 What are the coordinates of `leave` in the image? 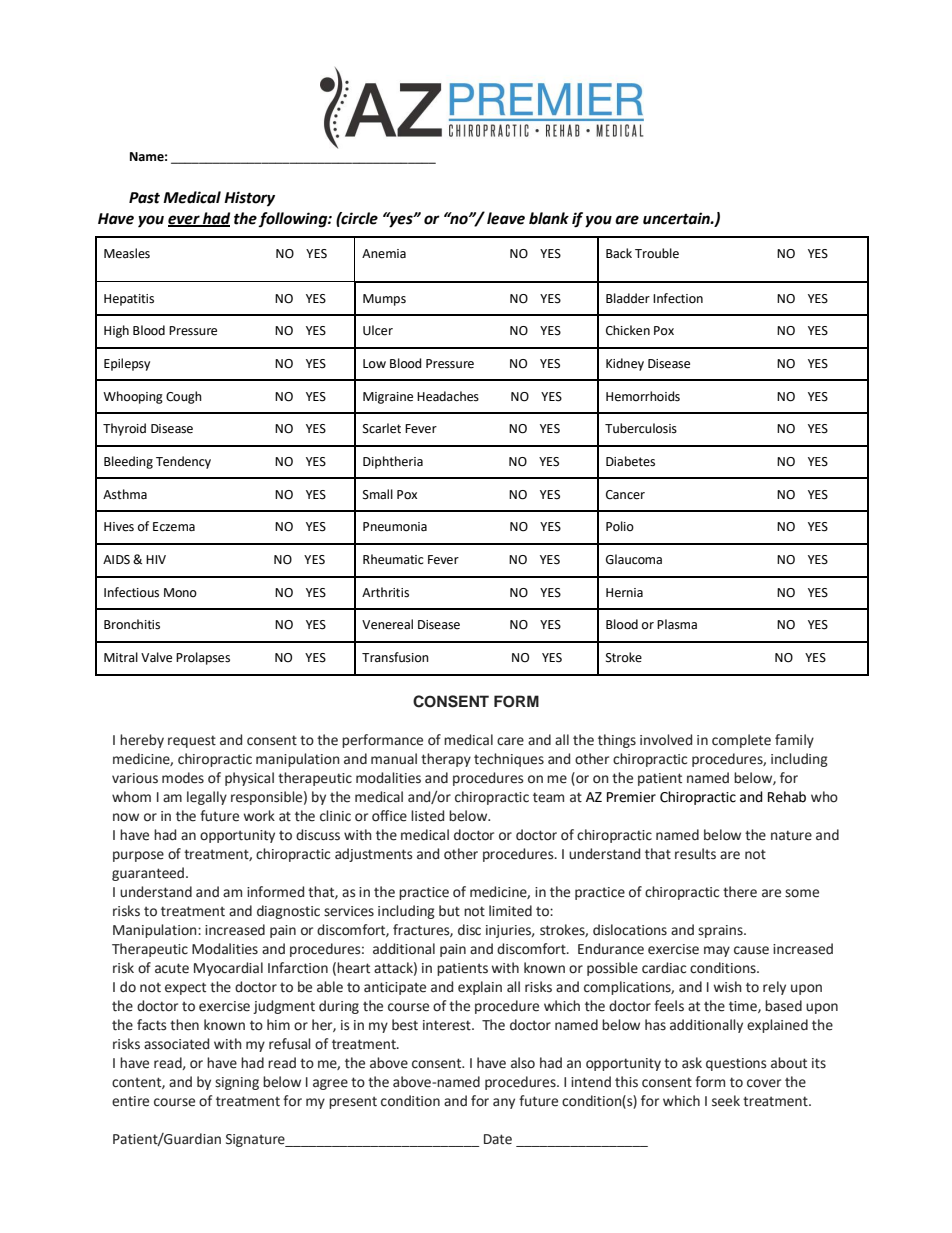 It's located at (506, 218).
